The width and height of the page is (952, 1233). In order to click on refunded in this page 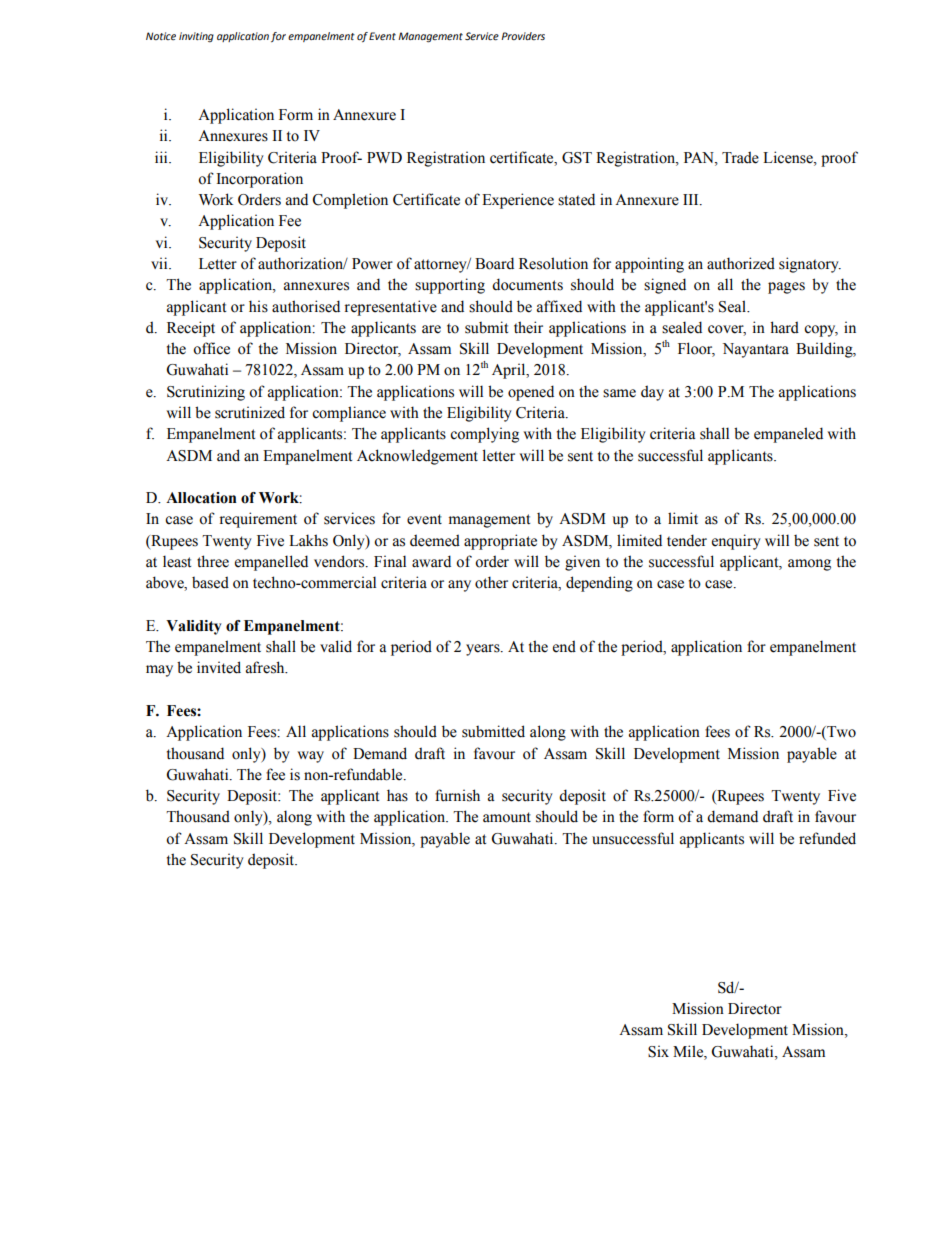, I will do `click(827, 838)`.
